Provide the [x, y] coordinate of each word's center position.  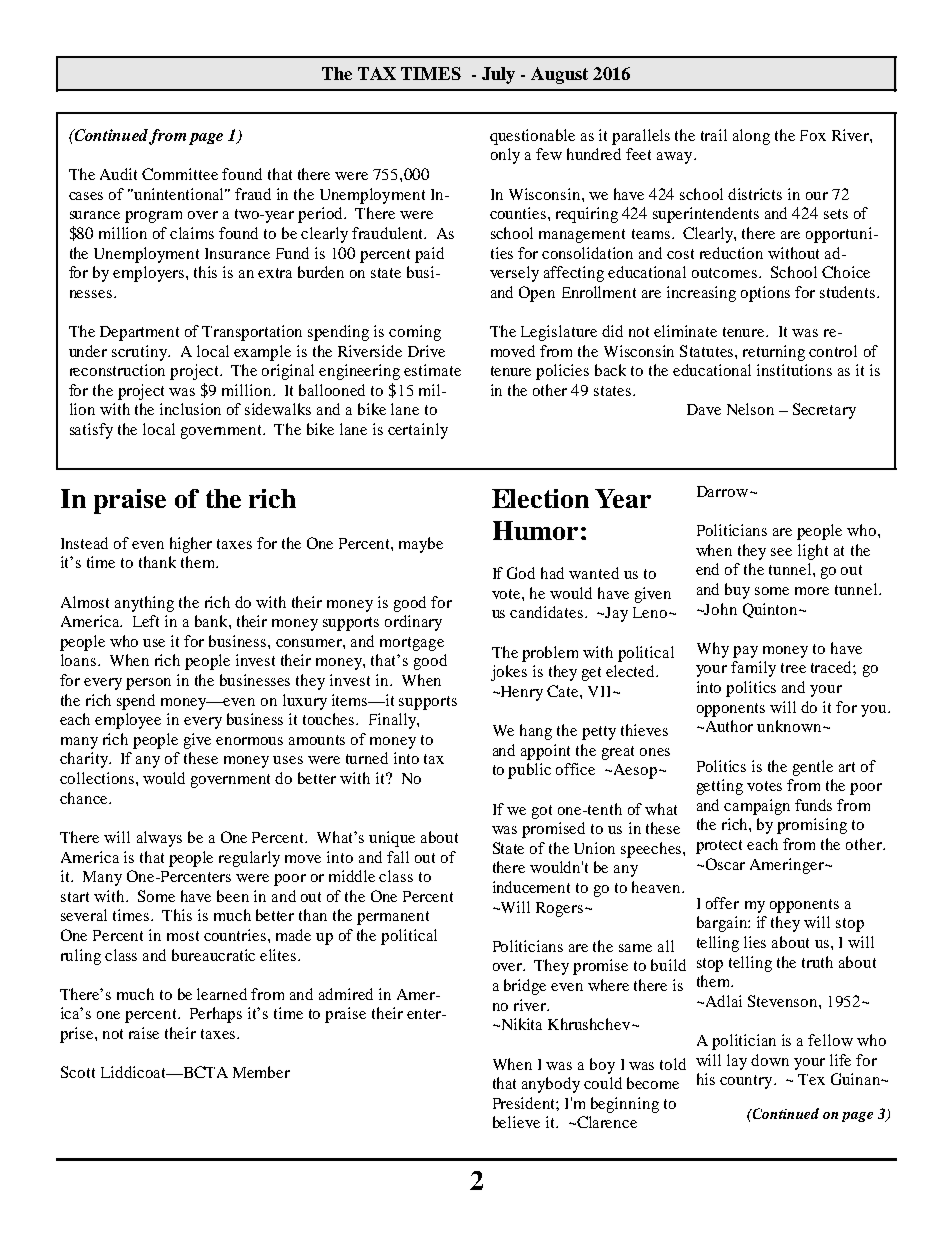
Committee [180, 174]
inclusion [190, 409]
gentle [813, 768]
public [529, 771]
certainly [418, 431]
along [751, 137]
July [498, 75]
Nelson [750, 409]
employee [128, 721]
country [747, 1082]
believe [516, 1122]
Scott [78, 1072]
